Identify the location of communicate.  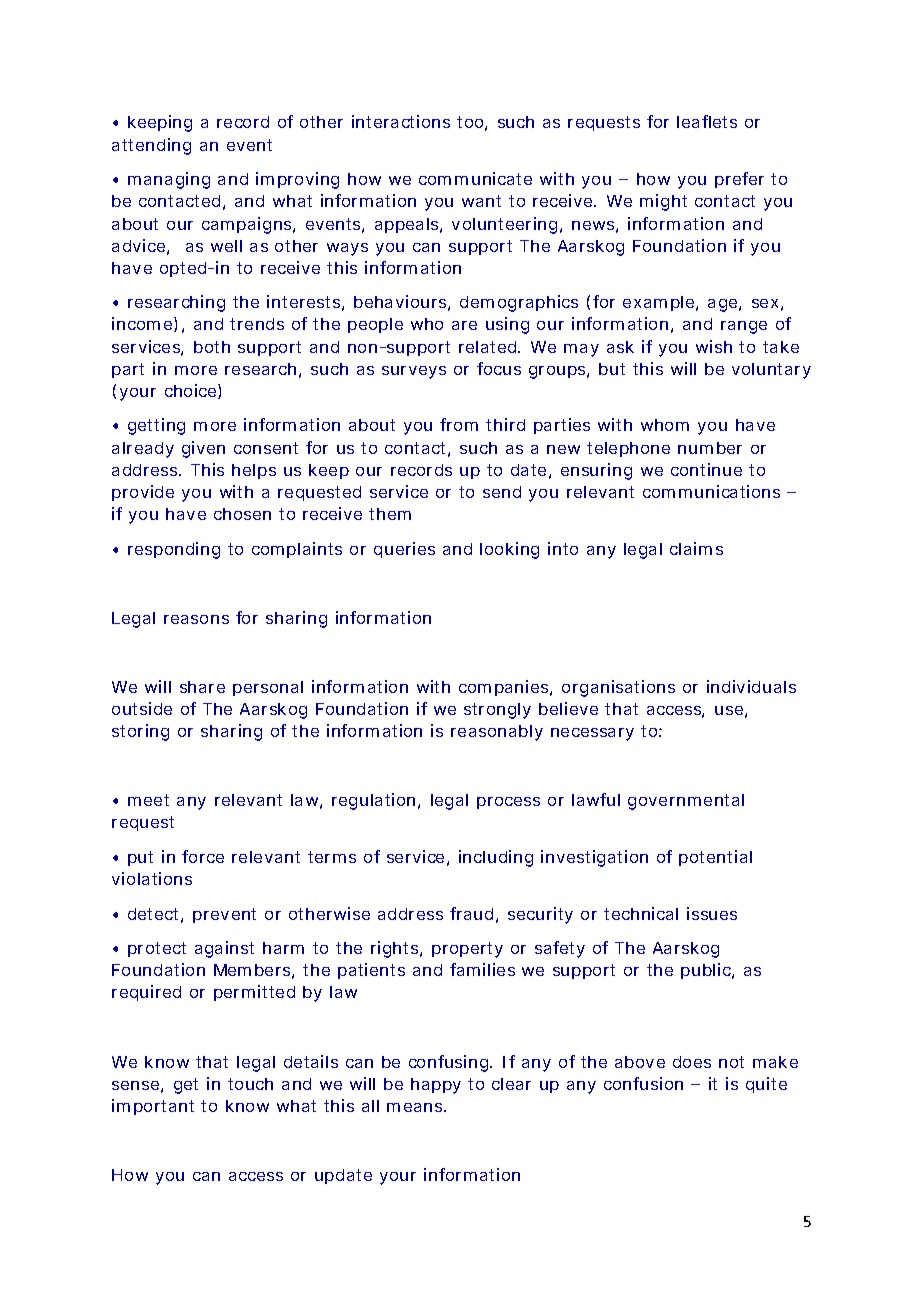
(475, 178).
